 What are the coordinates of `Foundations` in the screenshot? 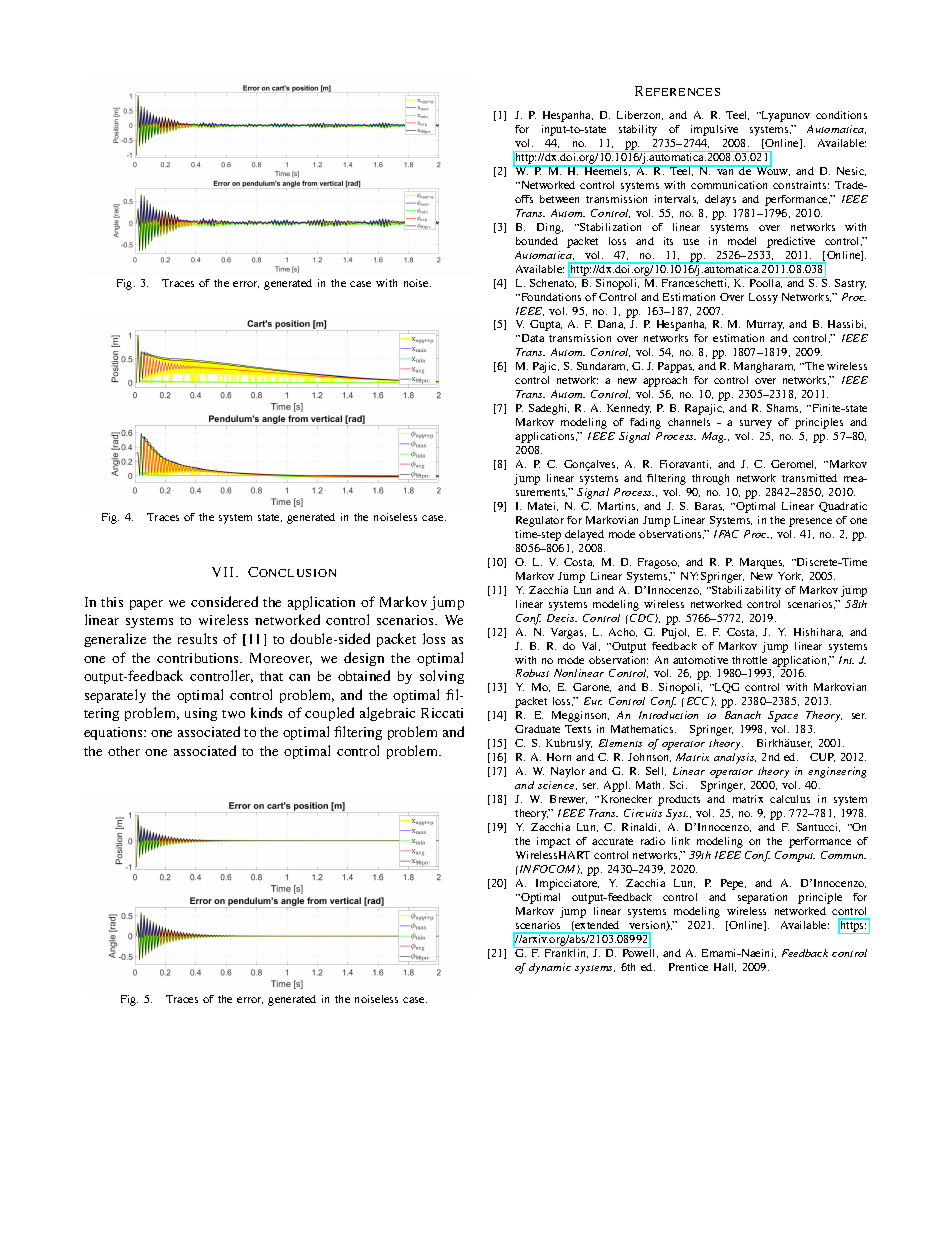 It's located at (550, 297).
